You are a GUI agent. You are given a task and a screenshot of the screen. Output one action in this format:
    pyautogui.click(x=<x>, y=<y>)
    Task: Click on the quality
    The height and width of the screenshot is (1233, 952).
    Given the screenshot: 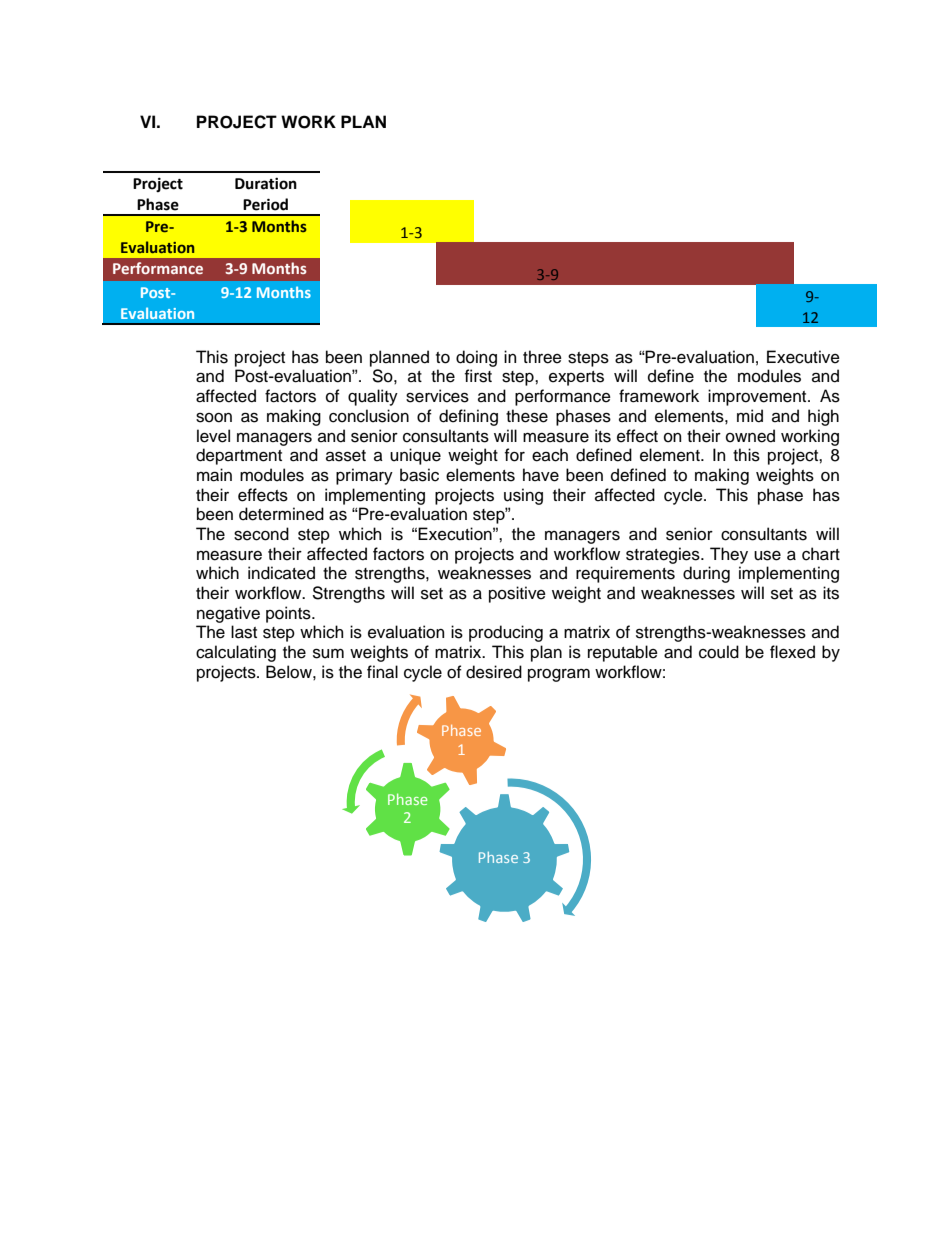 What is the action you would take?
    pyautogui.click(x=373, y=397)
